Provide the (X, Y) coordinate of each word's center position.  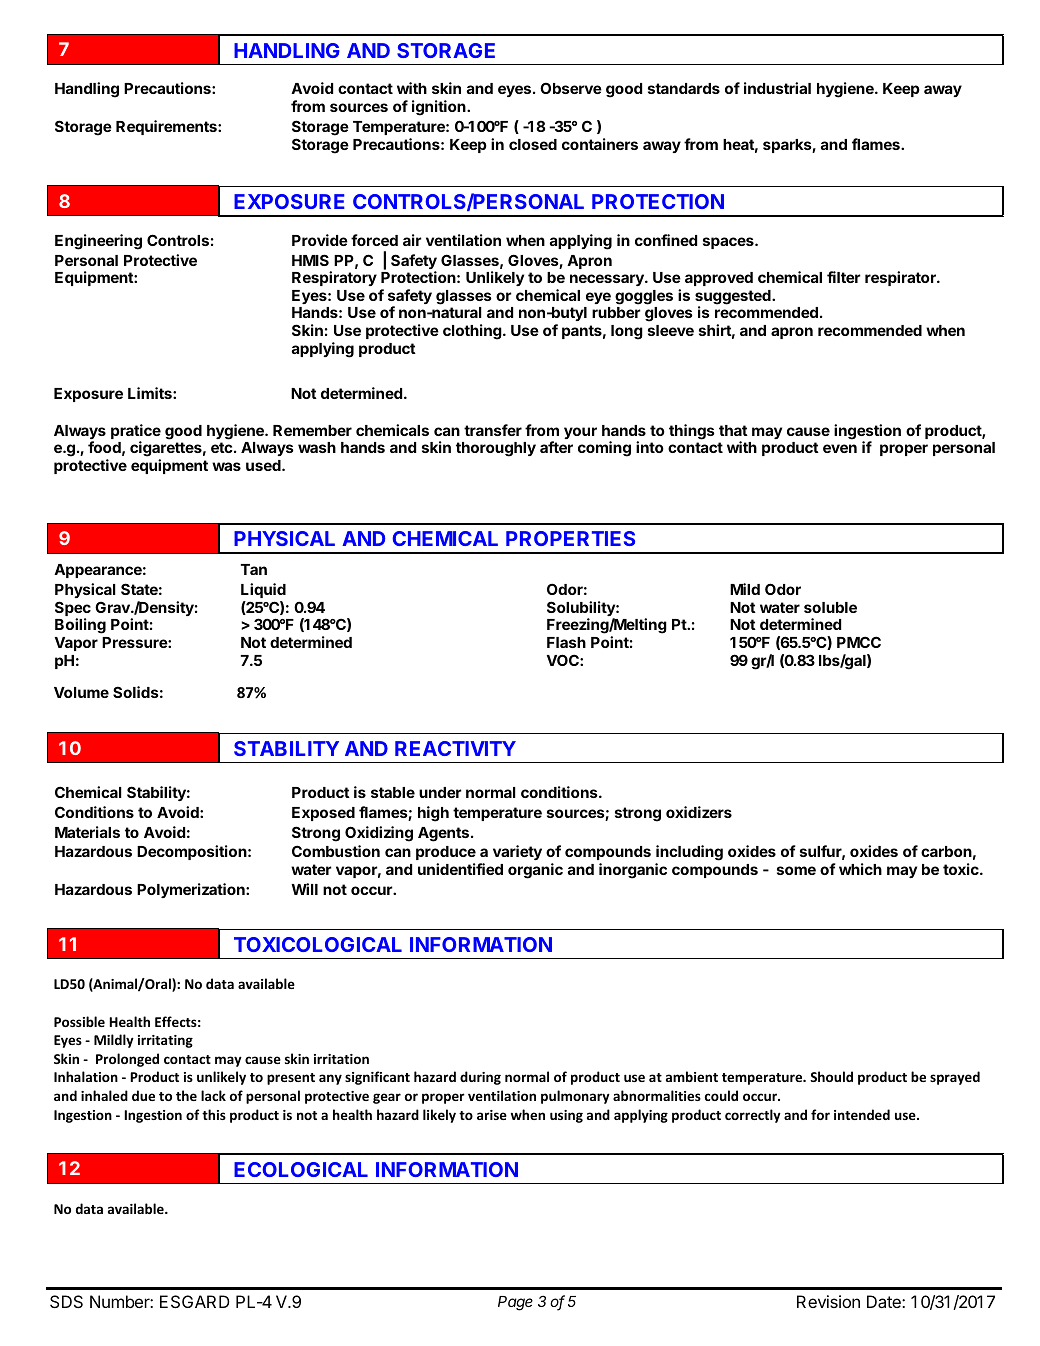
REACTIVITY (455, 748)
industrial (777, 88)
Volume (81, 692)
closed (533, 144)
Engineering (98, 242)
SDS (66, 1301)
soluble (830, 607)
